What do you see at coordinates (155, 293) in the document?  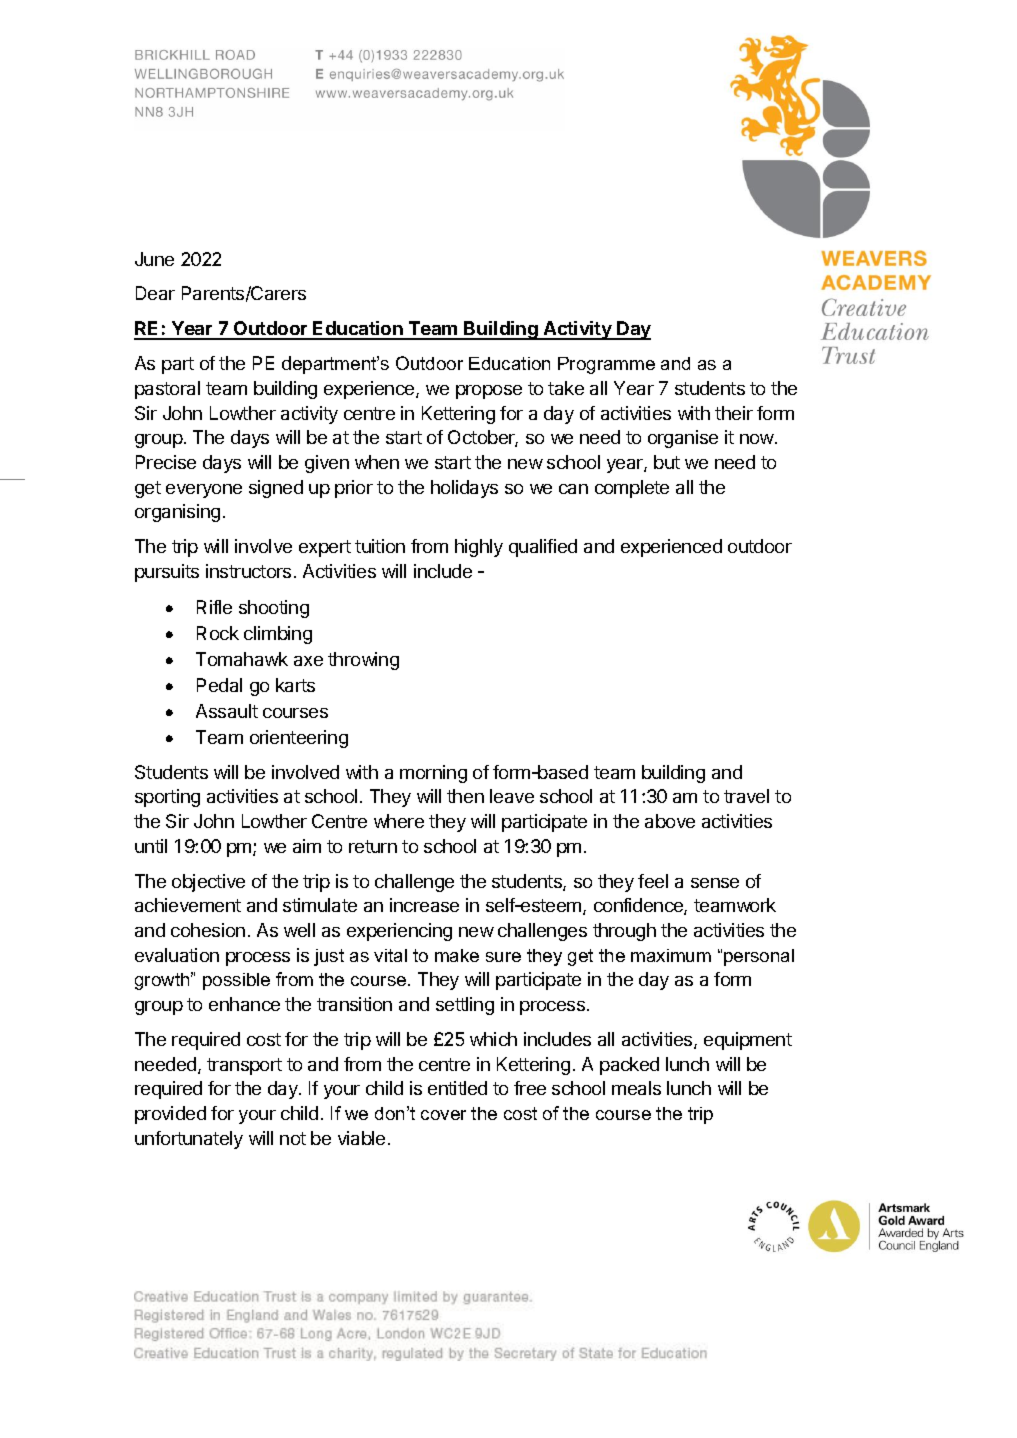 I see `Dear` at bounding box center [155, 293].
